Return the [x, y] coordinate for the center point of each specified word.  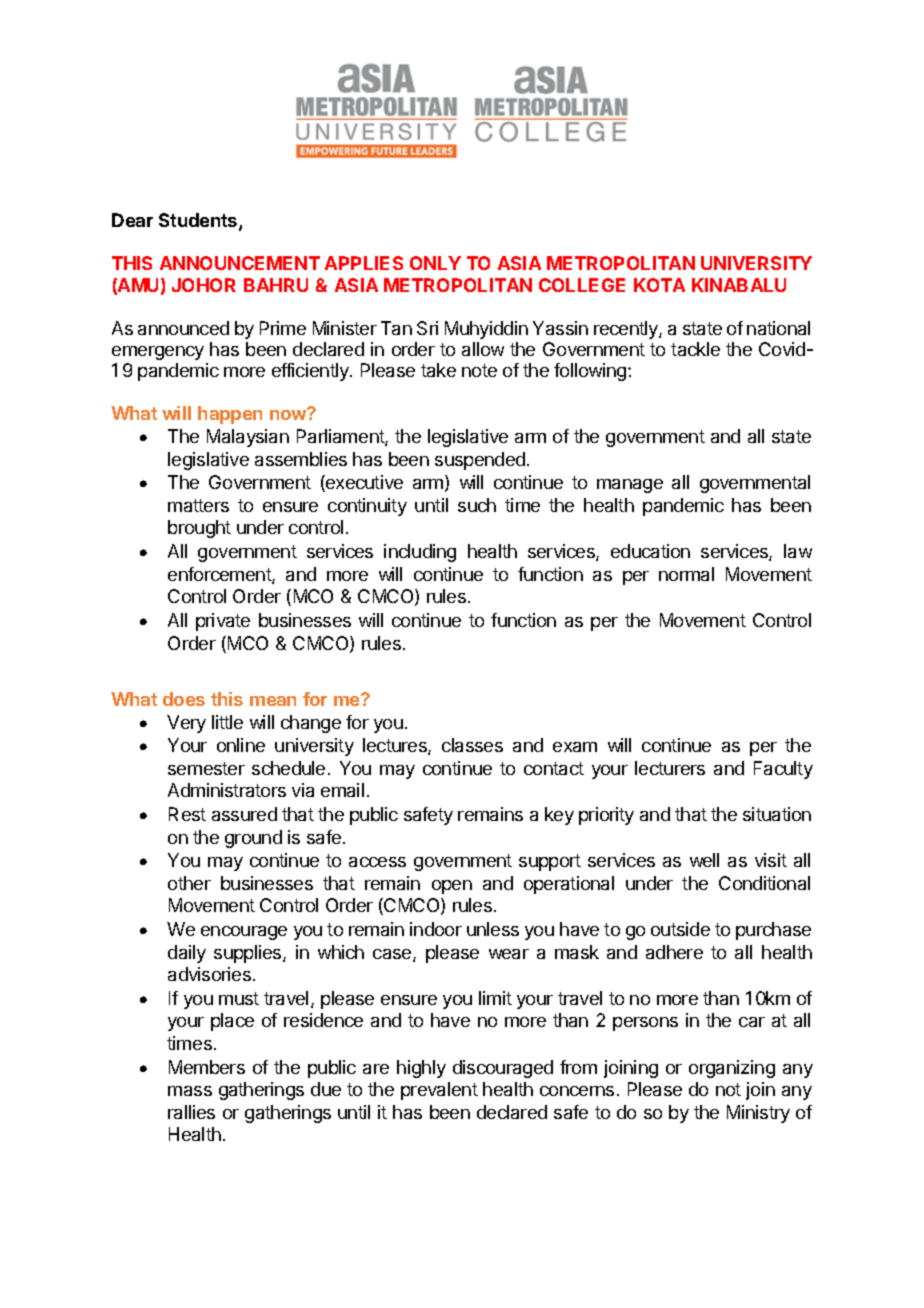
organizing [732, 1069]
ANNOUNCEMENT [240, 263]
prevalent [439, 1091]
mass [190, 1091]
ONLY [435, 263]
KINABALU [739, 285]
